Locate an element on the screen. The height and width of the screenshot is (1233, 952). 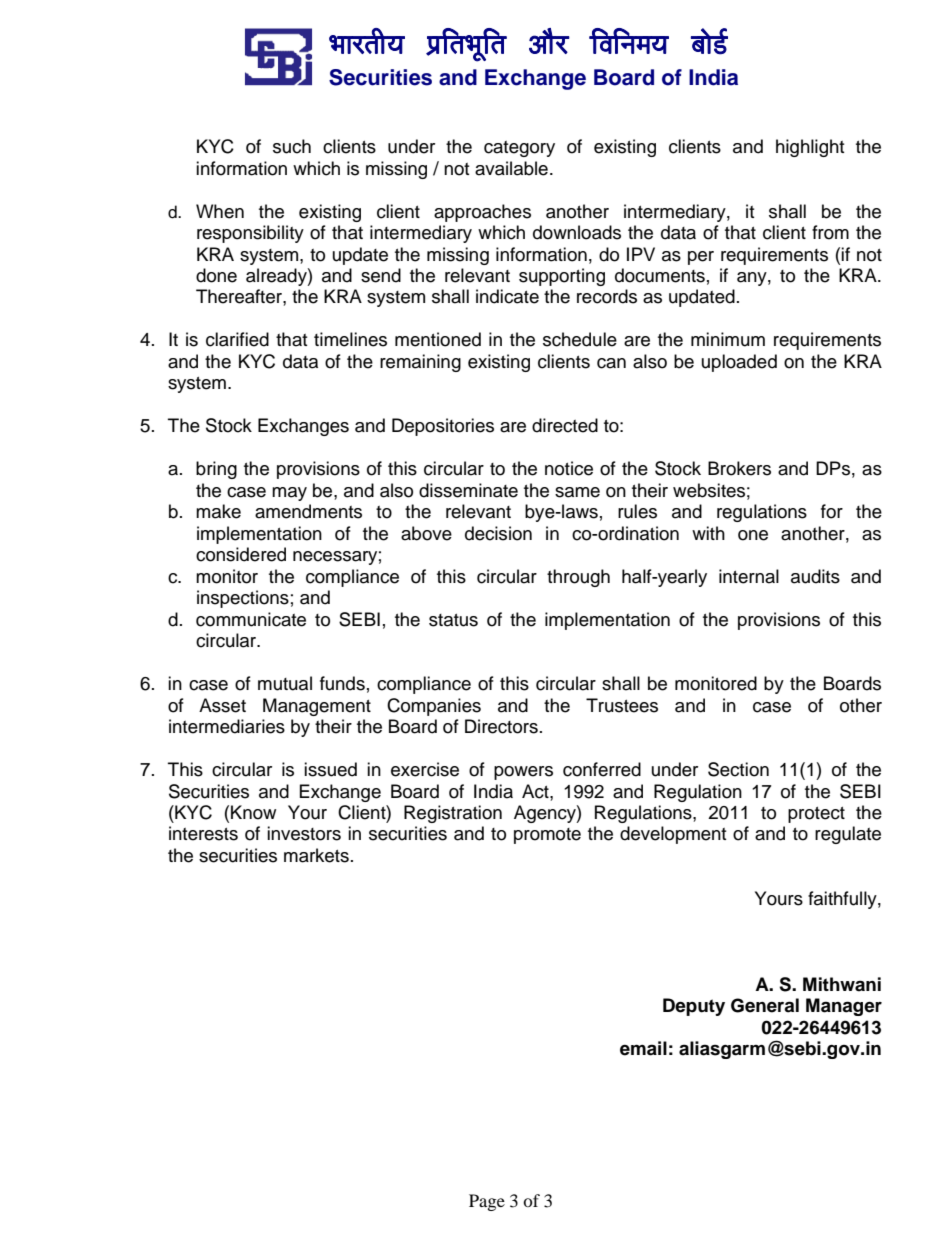
mutual is located at coordinates (285, 683).
